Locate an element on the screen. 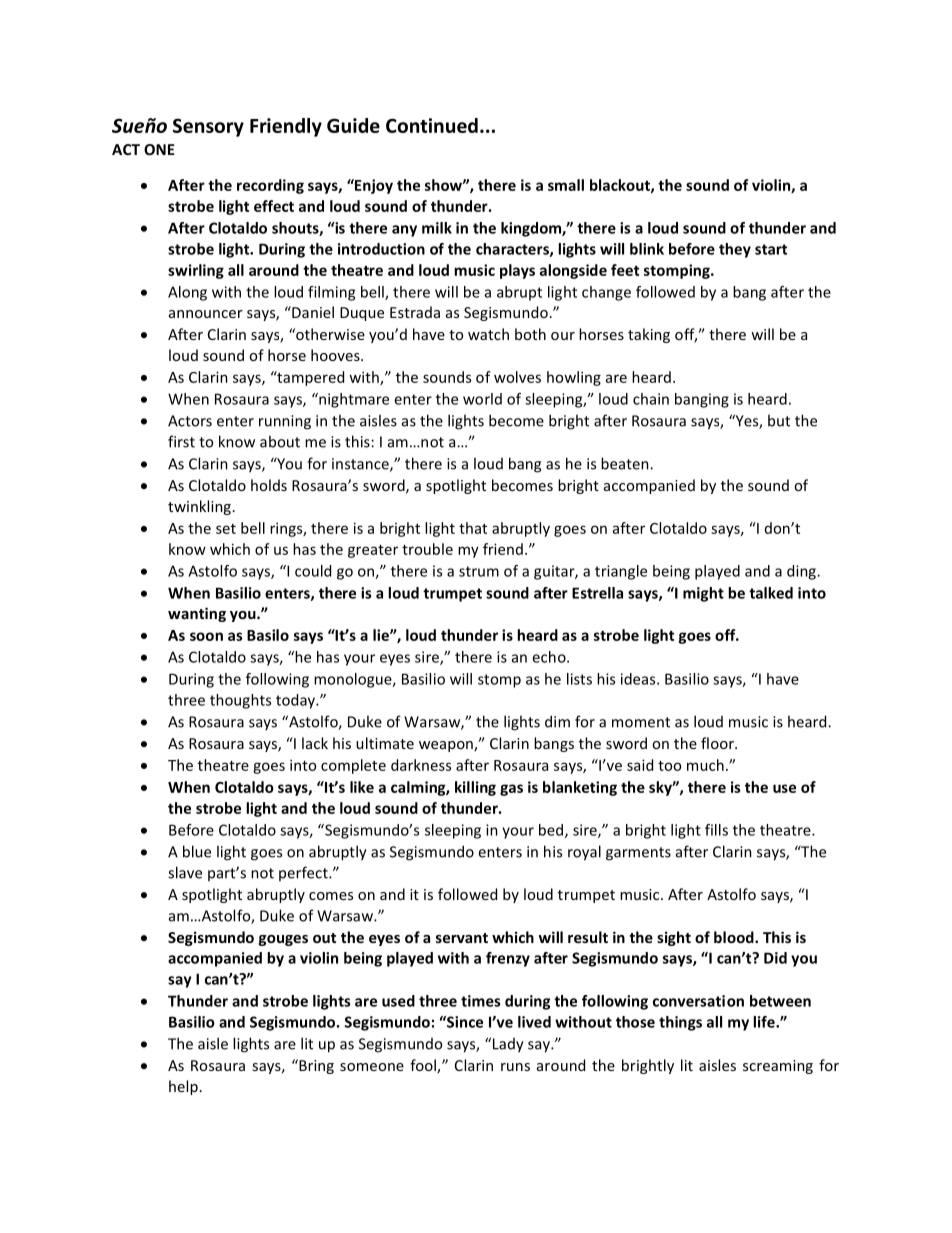 This screenshot has width=952, height=1233. Bring is located at coordinates (315, 1066).
